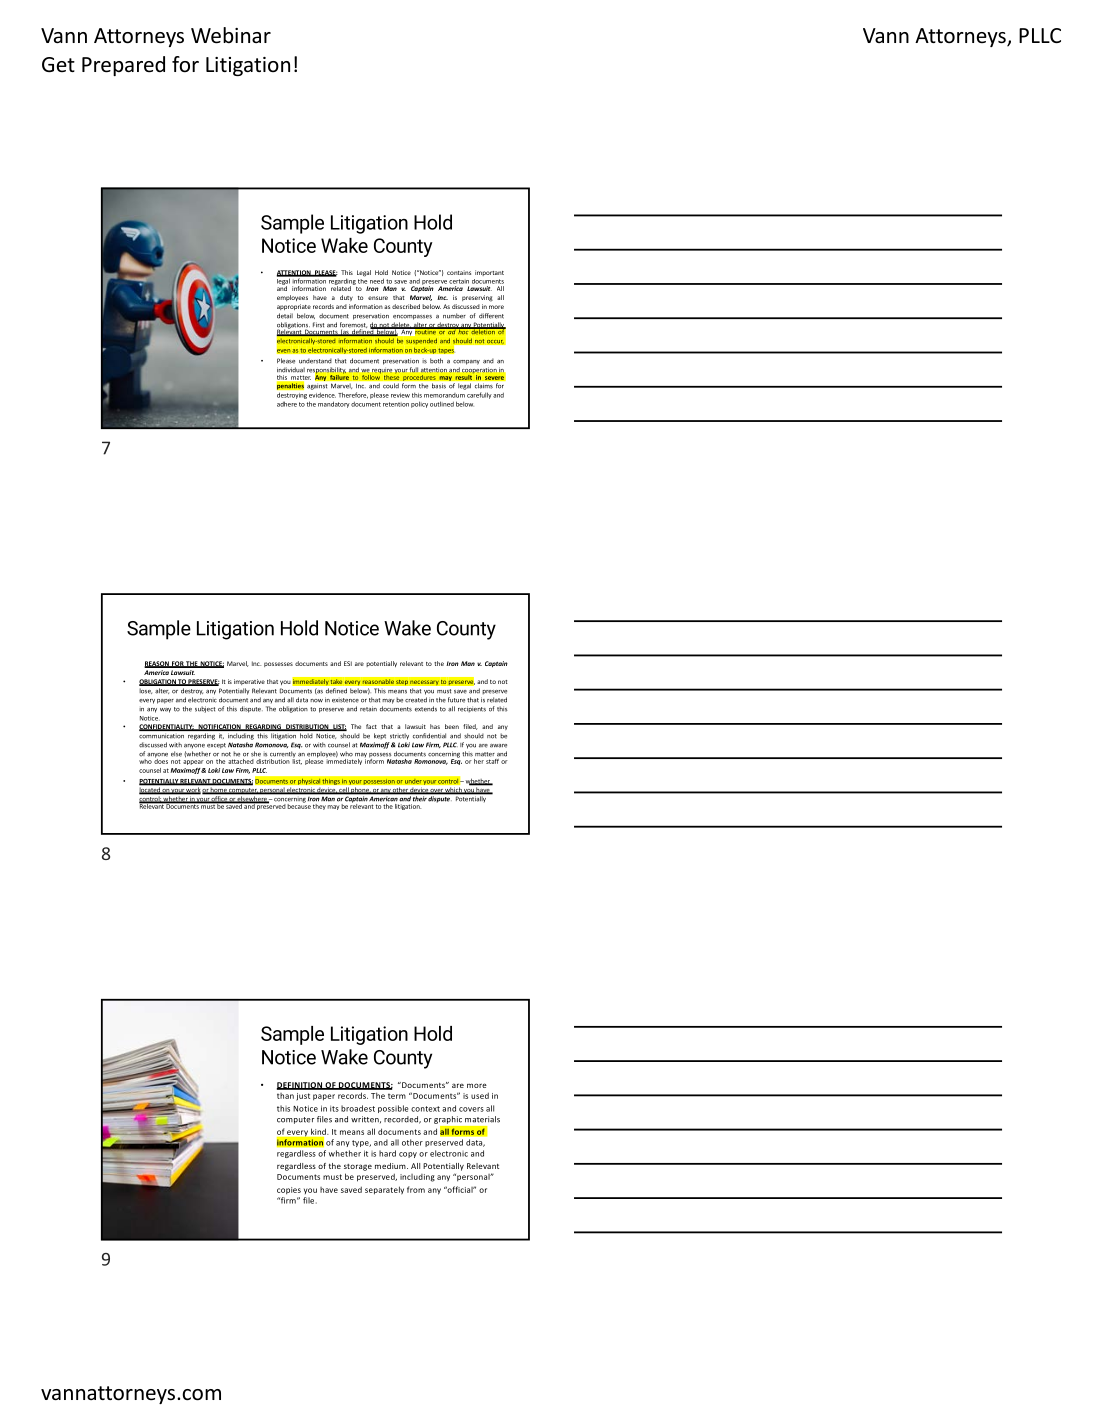  I want to click on used, so click(480, 1095).
